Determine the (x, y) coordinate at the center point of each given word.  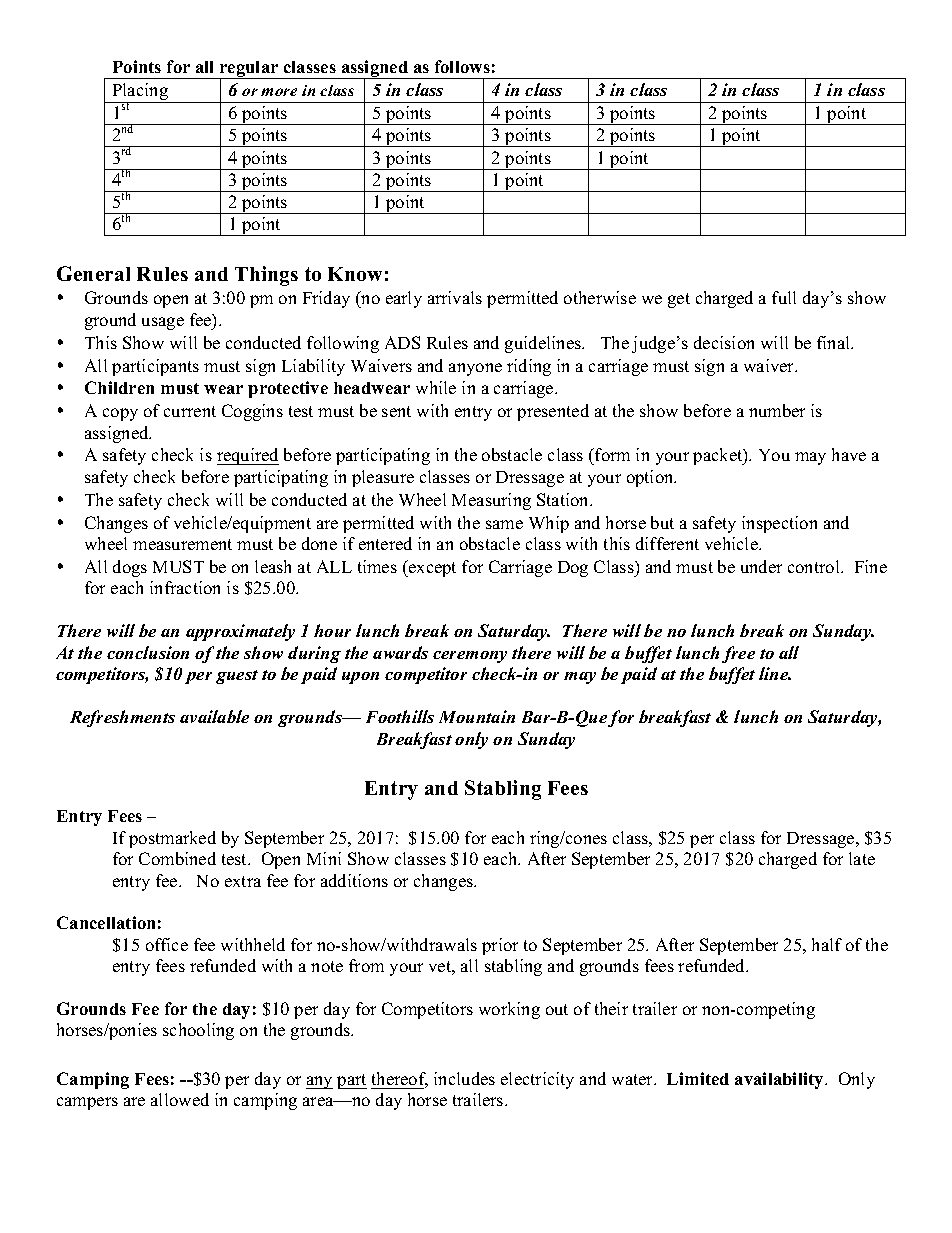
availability (780, 1080)
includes (464, 1078)
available (214, 716)
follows (462, 66)
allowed (180, 1099)
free (738, 654)
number (777, 410)
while (436, 387)
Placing (140, 93)
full (784, 297)
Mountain (477, 716)
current (190, 411)
